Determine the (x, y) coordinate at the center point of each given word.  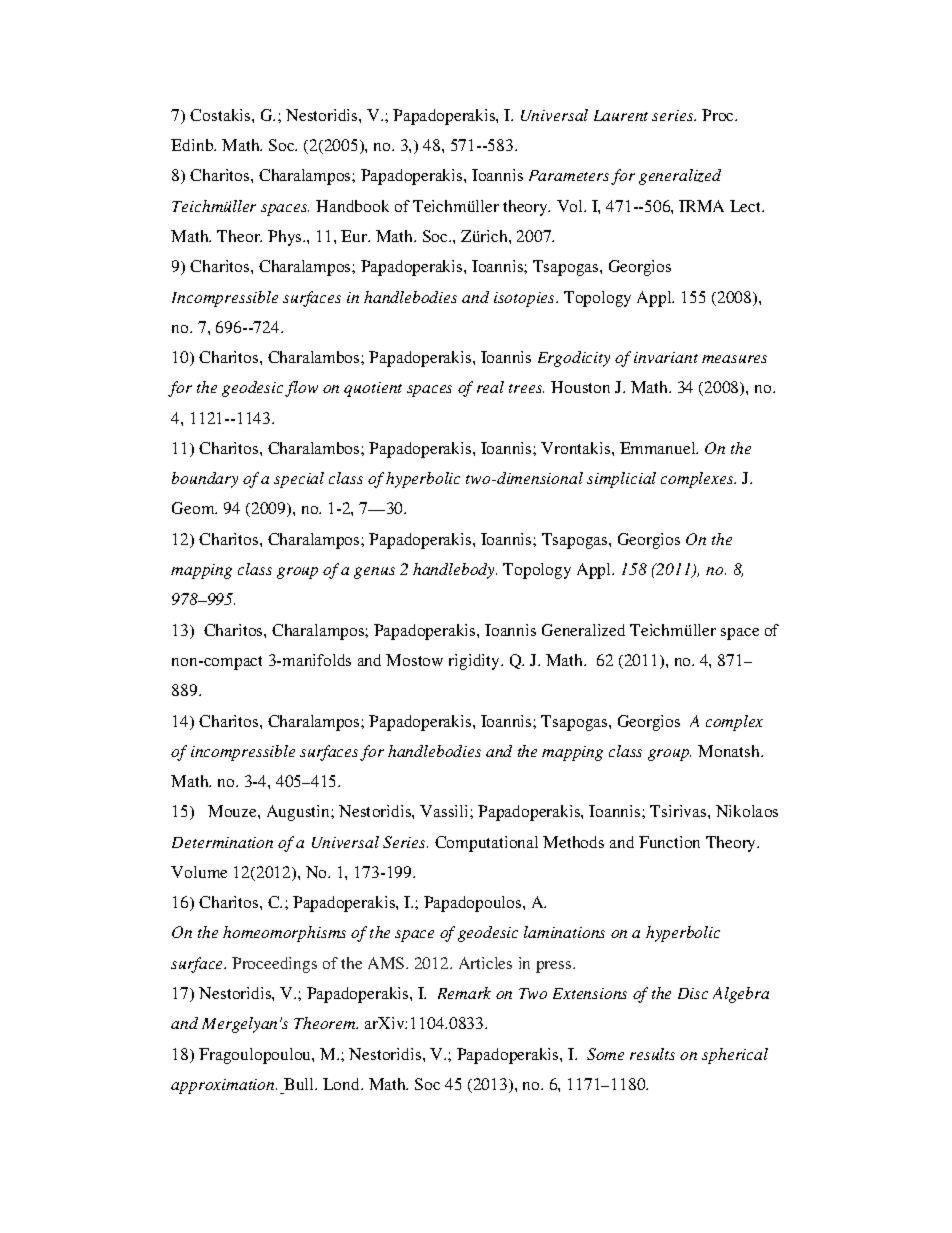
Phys (286, 238)
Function (669, 842)
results (652, 1054)
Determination (222, 842)
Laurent (621, 115)
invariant (666, 357)
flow (301, 389)
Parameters (569, 175)
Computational (486, 844)
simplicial (621, 480)
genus (374, 573)
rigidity (475, 662)
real (490, 387)
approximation (224, 1086)
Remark (464, 993)
